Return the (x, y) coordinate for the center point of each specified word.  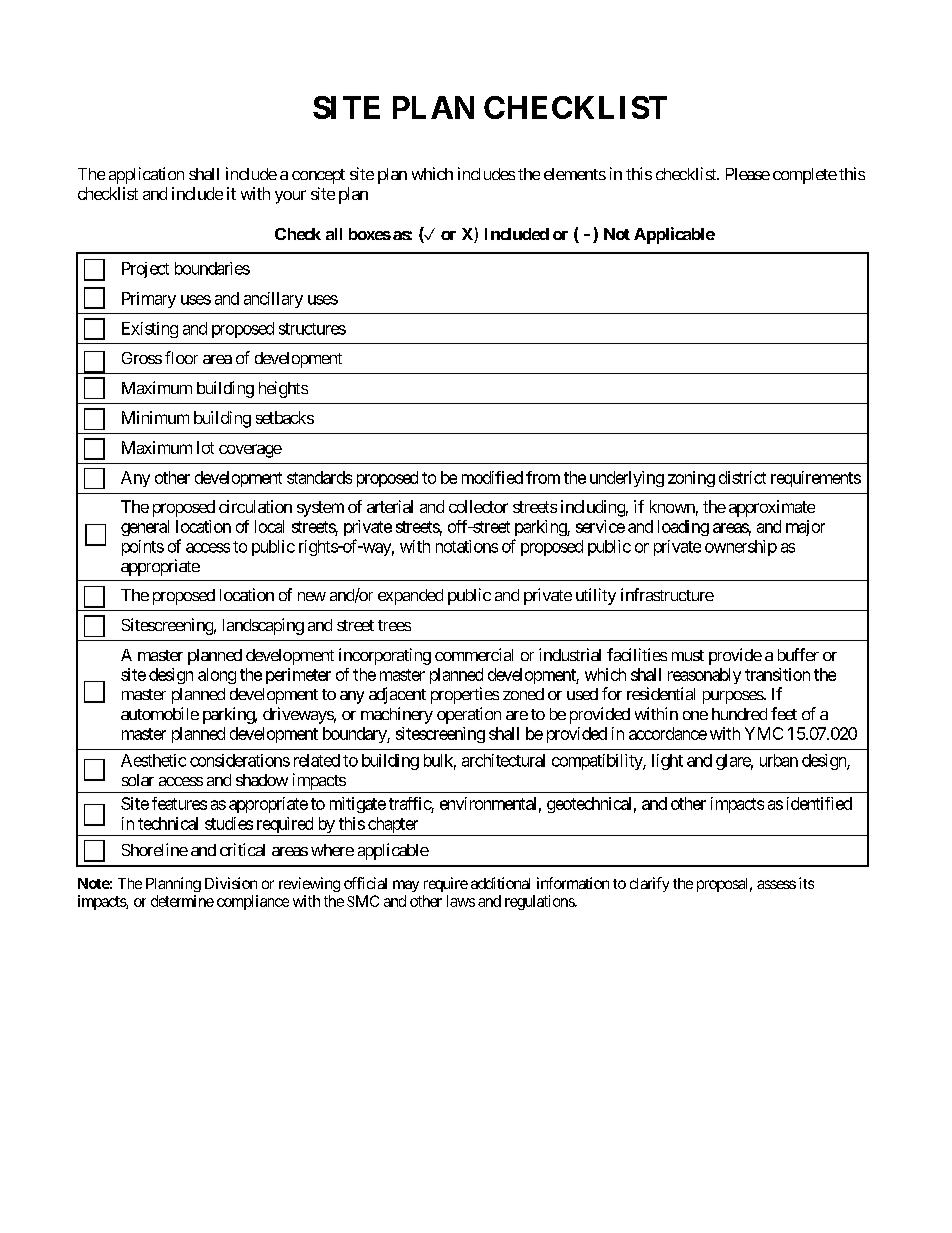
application (146, 175)
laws (461, 901)
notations (467, 546)
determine (182, 901)
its (806, 883)
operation (469, 715)
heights (283, 389)
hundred (739, 714)
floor (181, 357)
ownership (741, 548)
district (742, 477)
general (145, 528)
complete (805, 176)
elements (575, 174)
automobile (160, 713)
